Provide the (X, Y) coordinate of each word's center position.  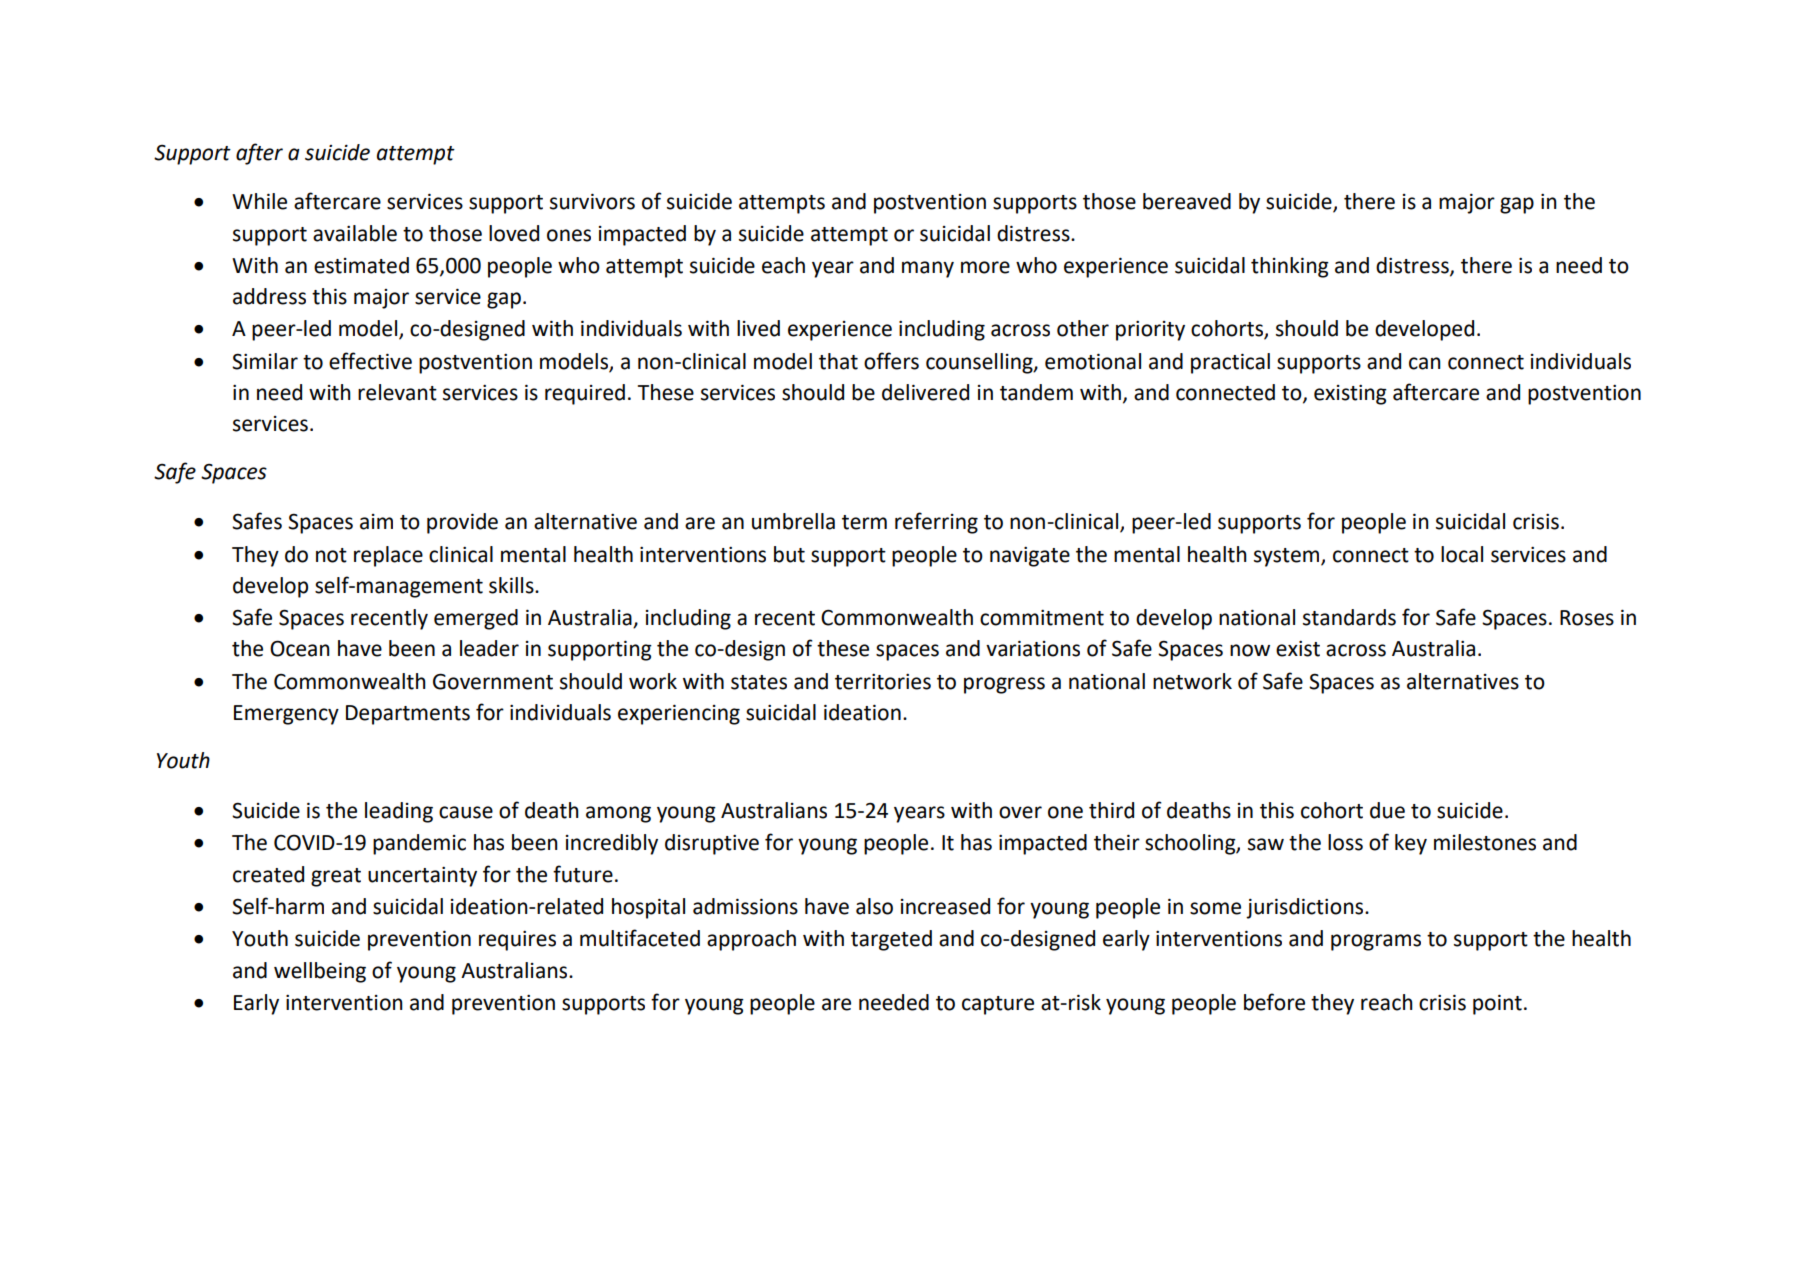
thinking (1290, 267)
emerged (476, 619)
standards (1349, 617)
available (355, 233)
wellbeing (320, 972)
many (928, 269)
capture (998, 1005)
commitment (1042, 618)
